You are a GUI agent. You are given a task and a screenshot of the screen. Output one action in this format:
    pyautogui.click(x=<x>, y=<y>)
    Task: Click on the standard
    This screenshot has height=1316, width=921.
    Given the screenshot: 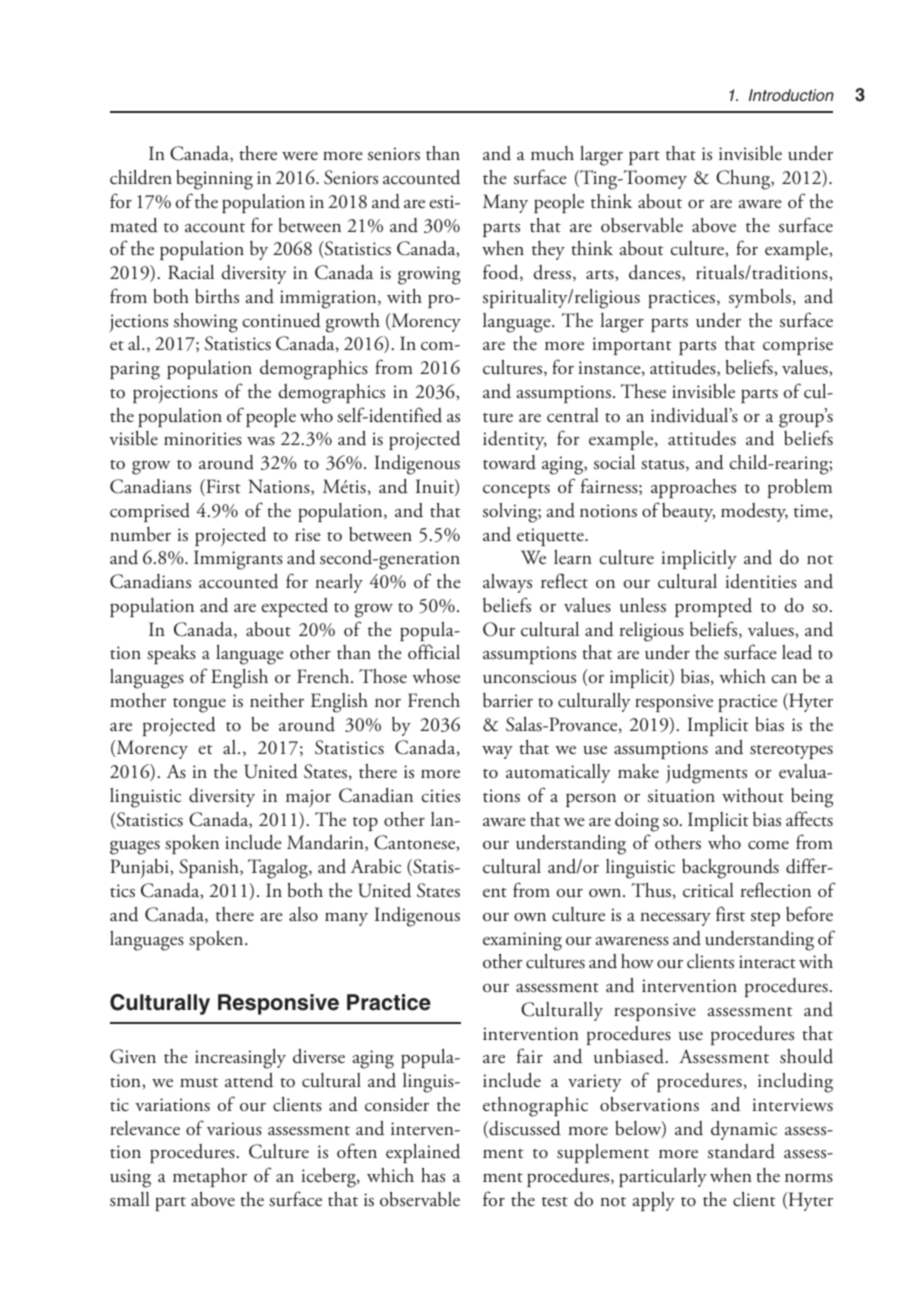 What is the action you would take?
    pyautogui.click(x=741, y=1151)
